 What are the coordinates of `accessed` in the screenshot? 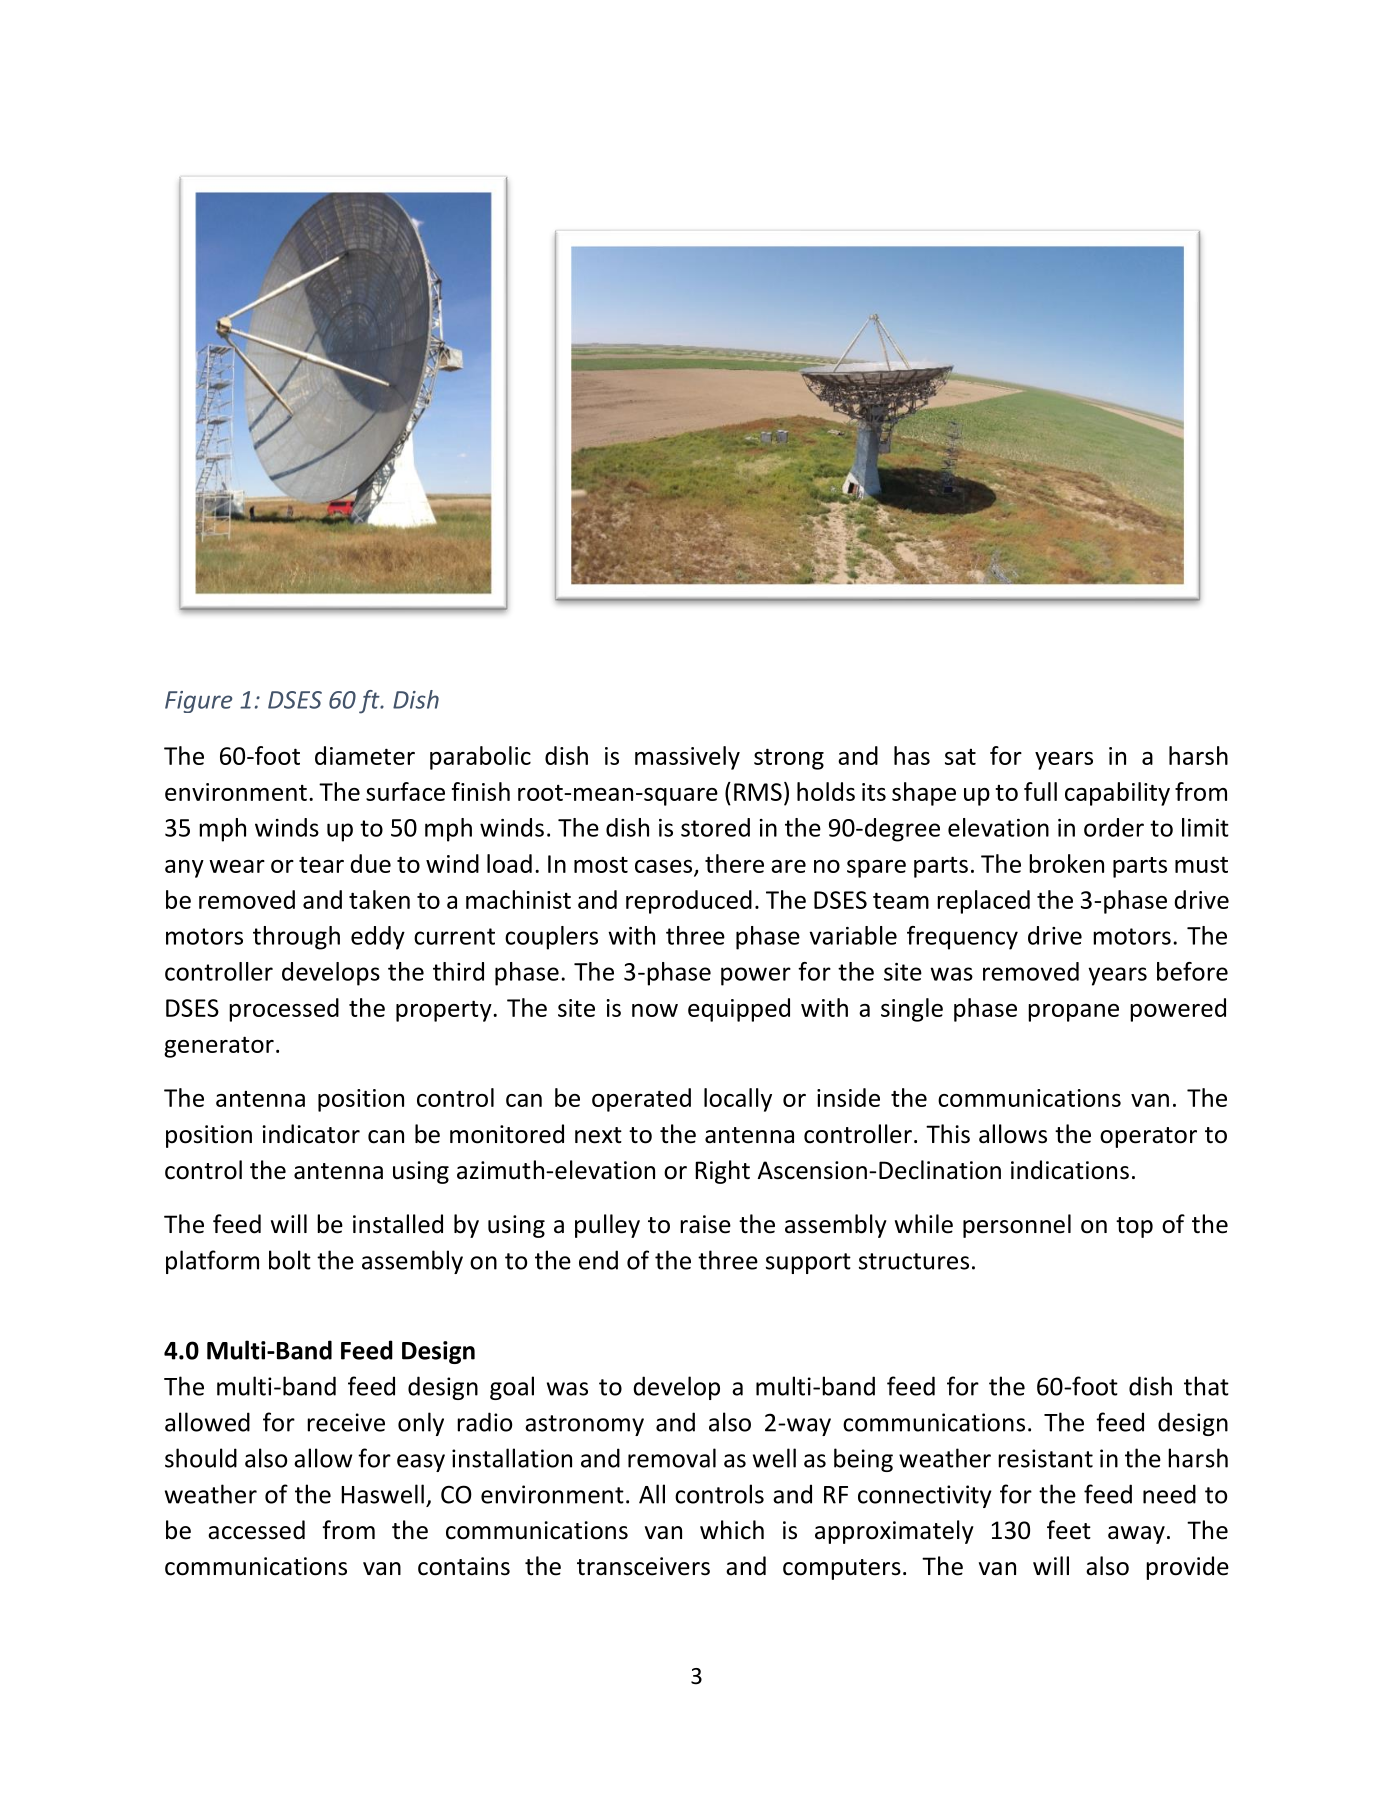 It's located at (256, 1530).
